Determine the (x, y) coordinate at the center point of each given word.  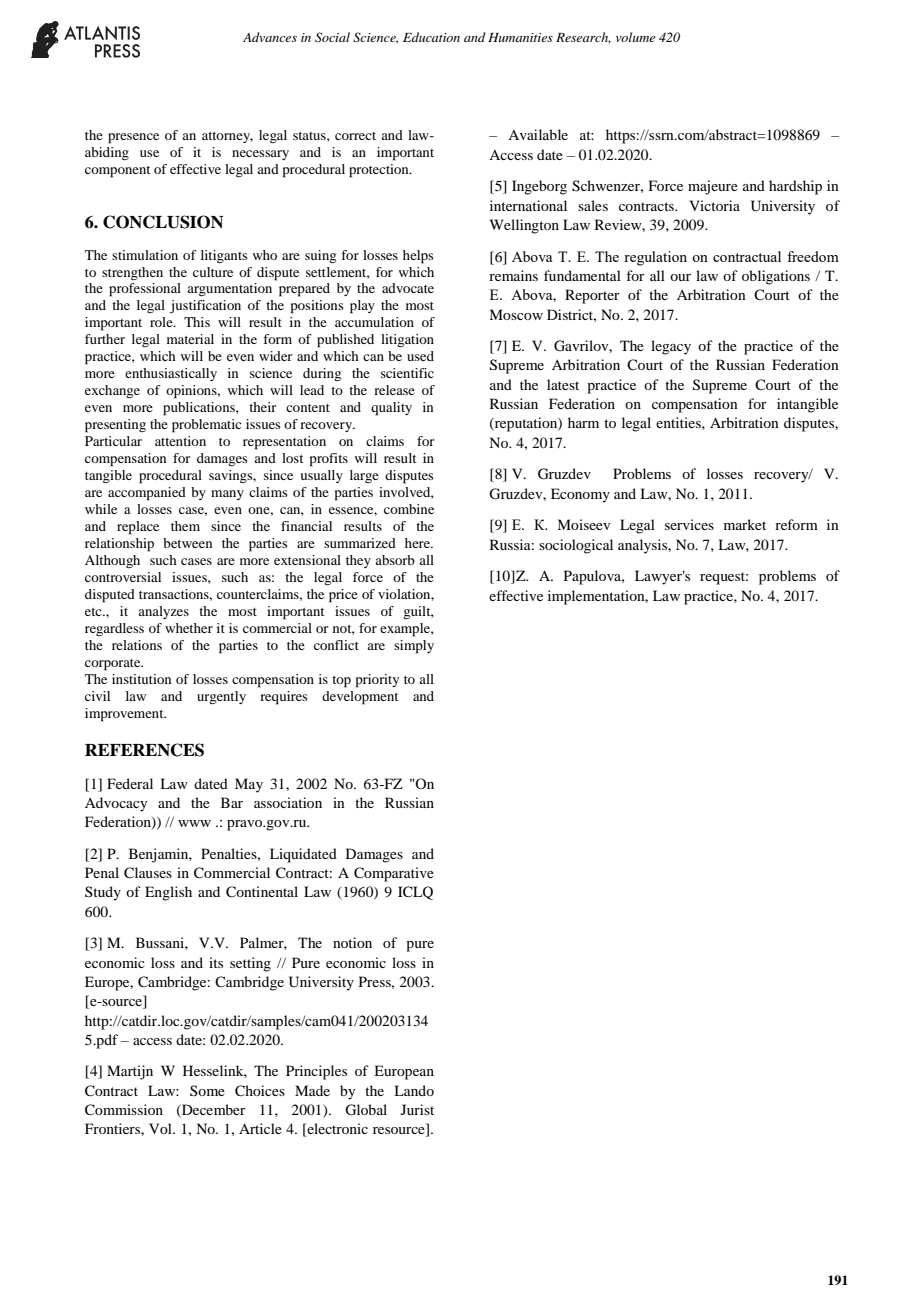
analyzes (163, 612)
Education (431, 37)
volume (635, 37)
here (418, 543)
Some (207, 1090)
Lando (414, 1090)
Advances (270, 37)
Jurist (417, 1109)
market (745, 524)
